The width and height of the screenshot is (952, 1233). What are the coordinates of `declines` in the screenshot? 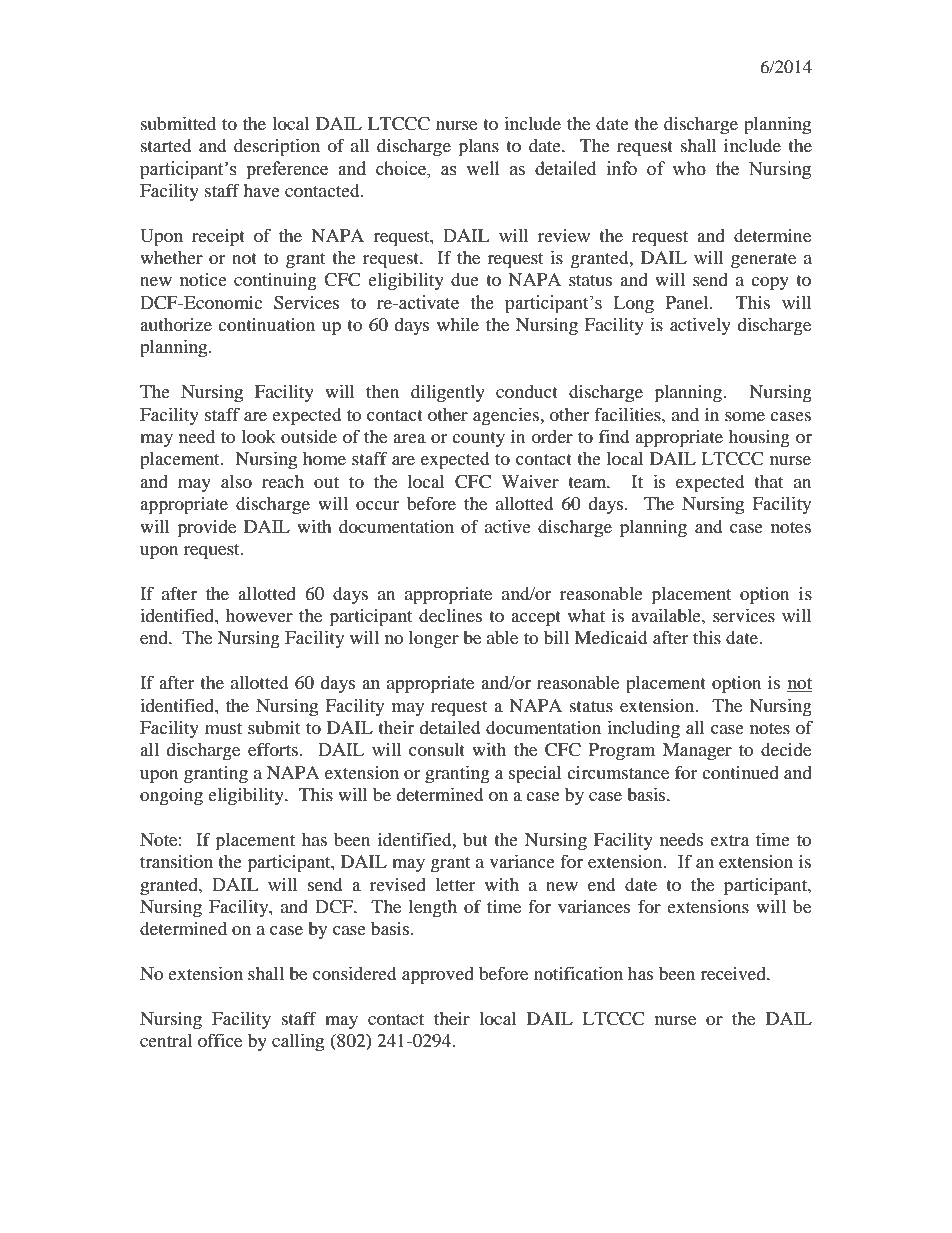 It's located at (450, 615).
